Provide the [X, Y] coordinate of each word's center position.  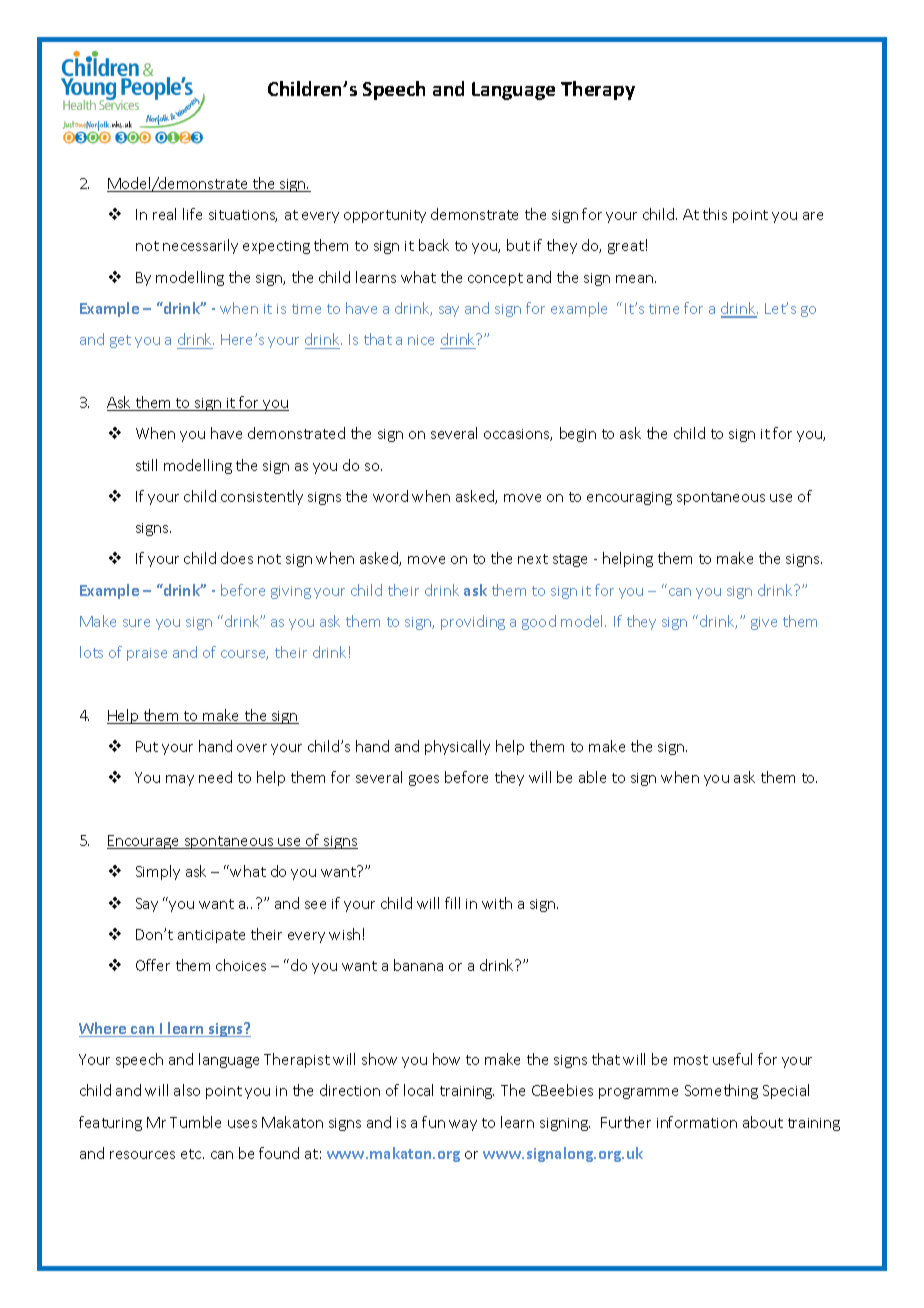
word [390, 496]
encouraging [629, 498]
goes [424, 780]
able [592, 777]
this [715, 214]
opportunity [385, 216]
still [146, 465]
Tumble [195, 1122]
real [164, 214]
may [180, 780]
